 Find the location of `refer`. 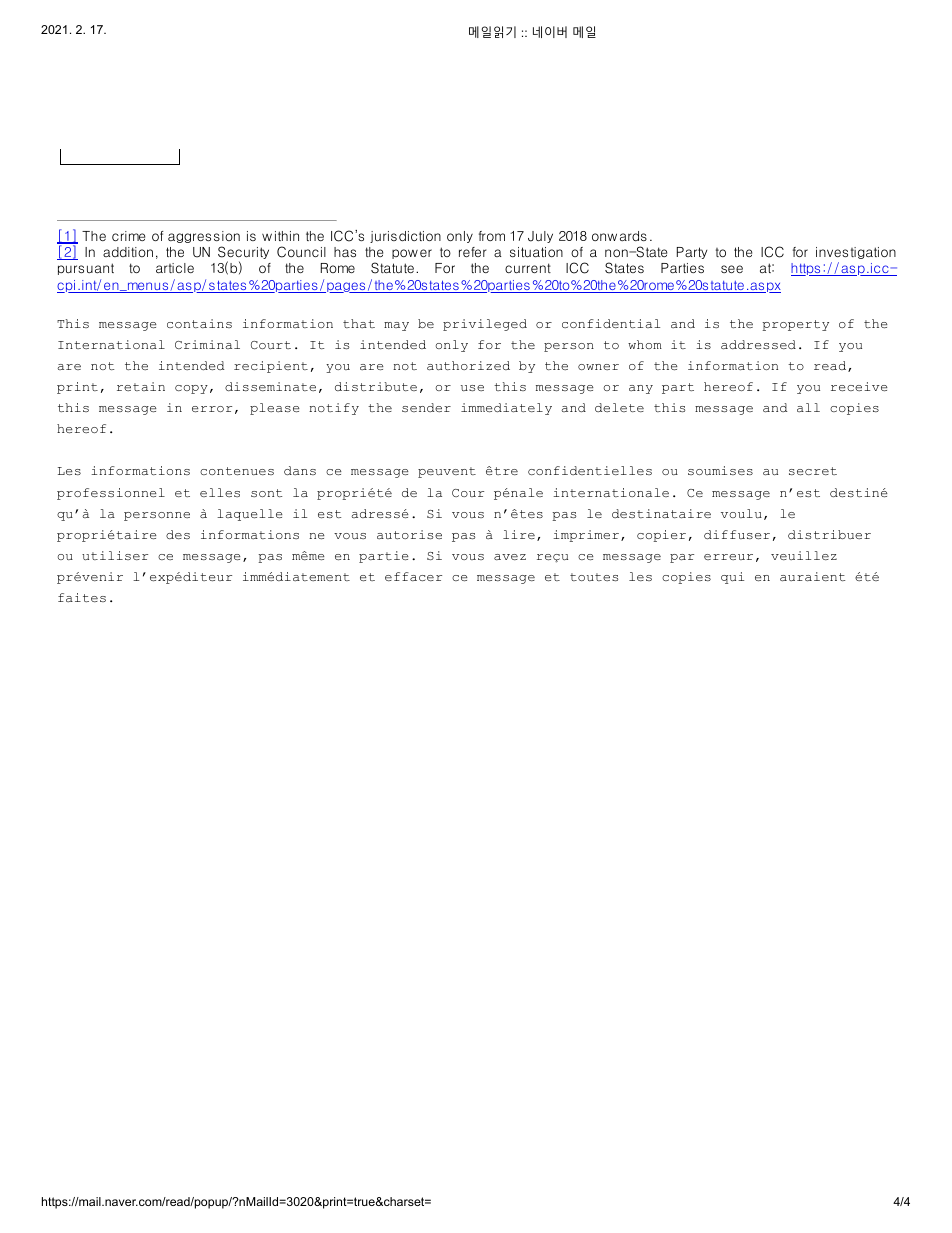

refer is located at coordinates (472, 252).
